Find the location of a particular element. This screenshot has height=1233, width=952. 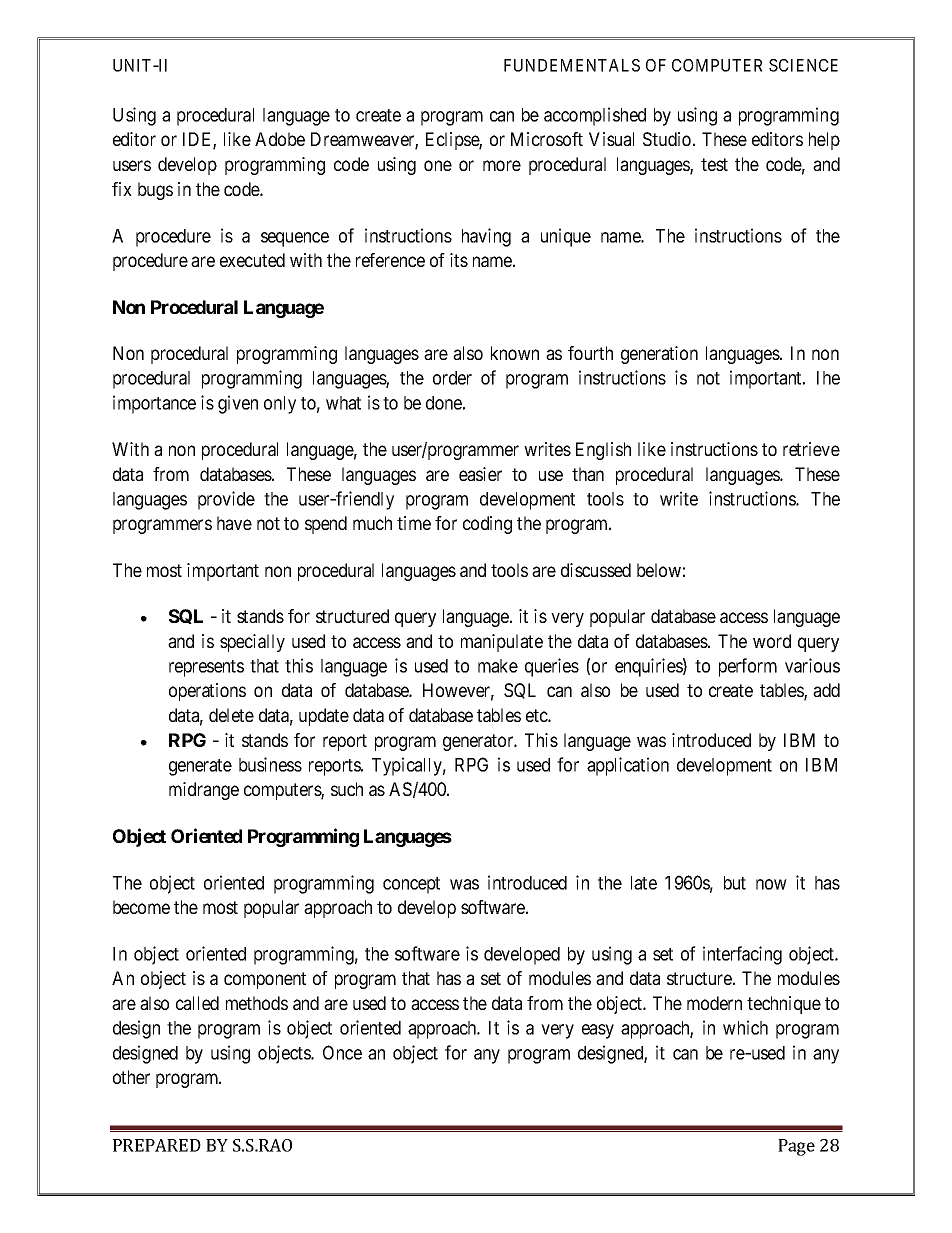

PREPARED is located at coordinates (157, 1145).
